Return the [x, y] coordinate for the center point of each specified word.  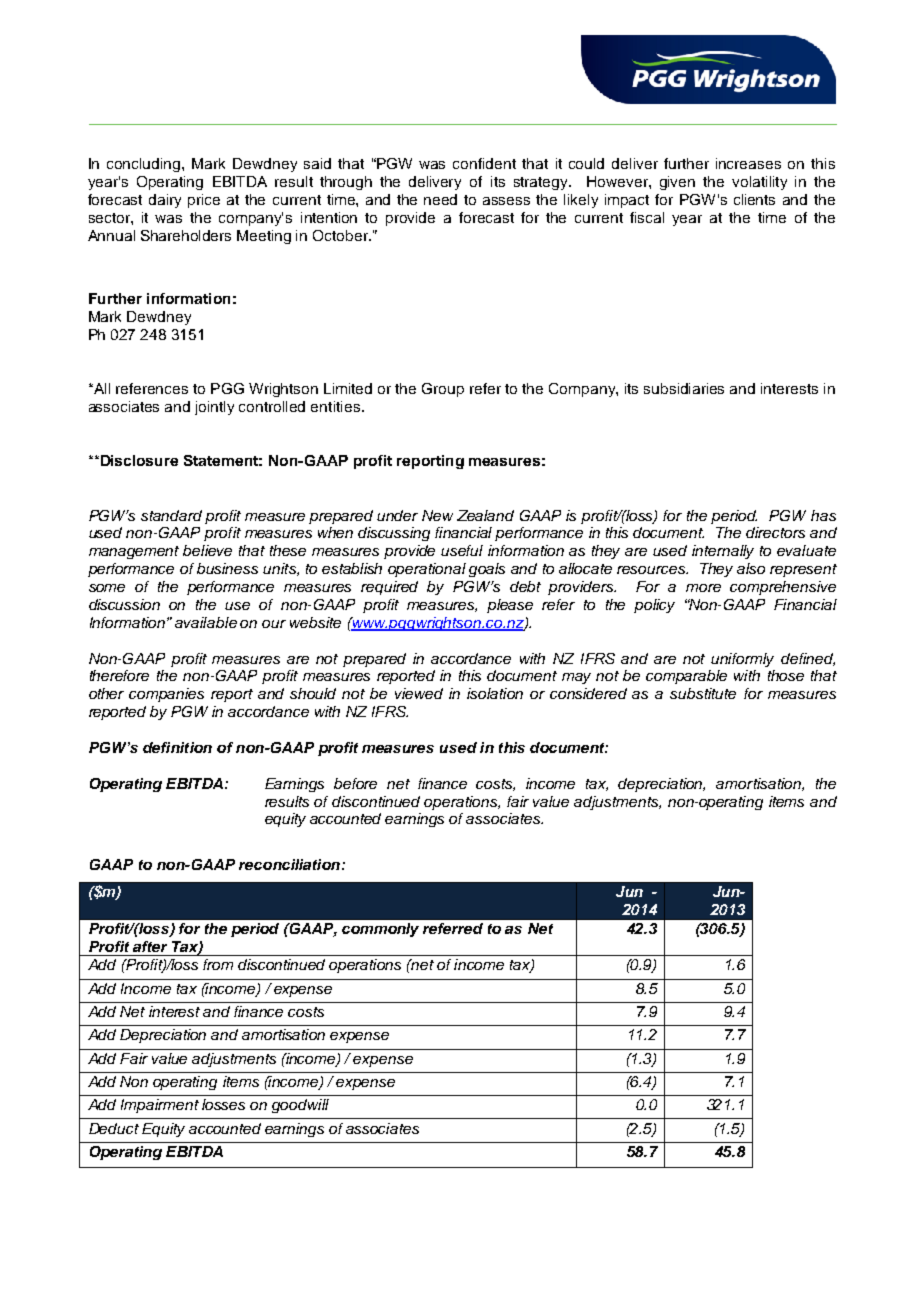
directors [775, 532]
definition [177, 747]
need [440, 199]
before [355, 783]
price [204, 201]
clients [754, 199]
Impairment [160, 1106]
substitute [703, 693]
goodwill [300, 1106]
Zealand [485, 515]
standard [171, 515]
